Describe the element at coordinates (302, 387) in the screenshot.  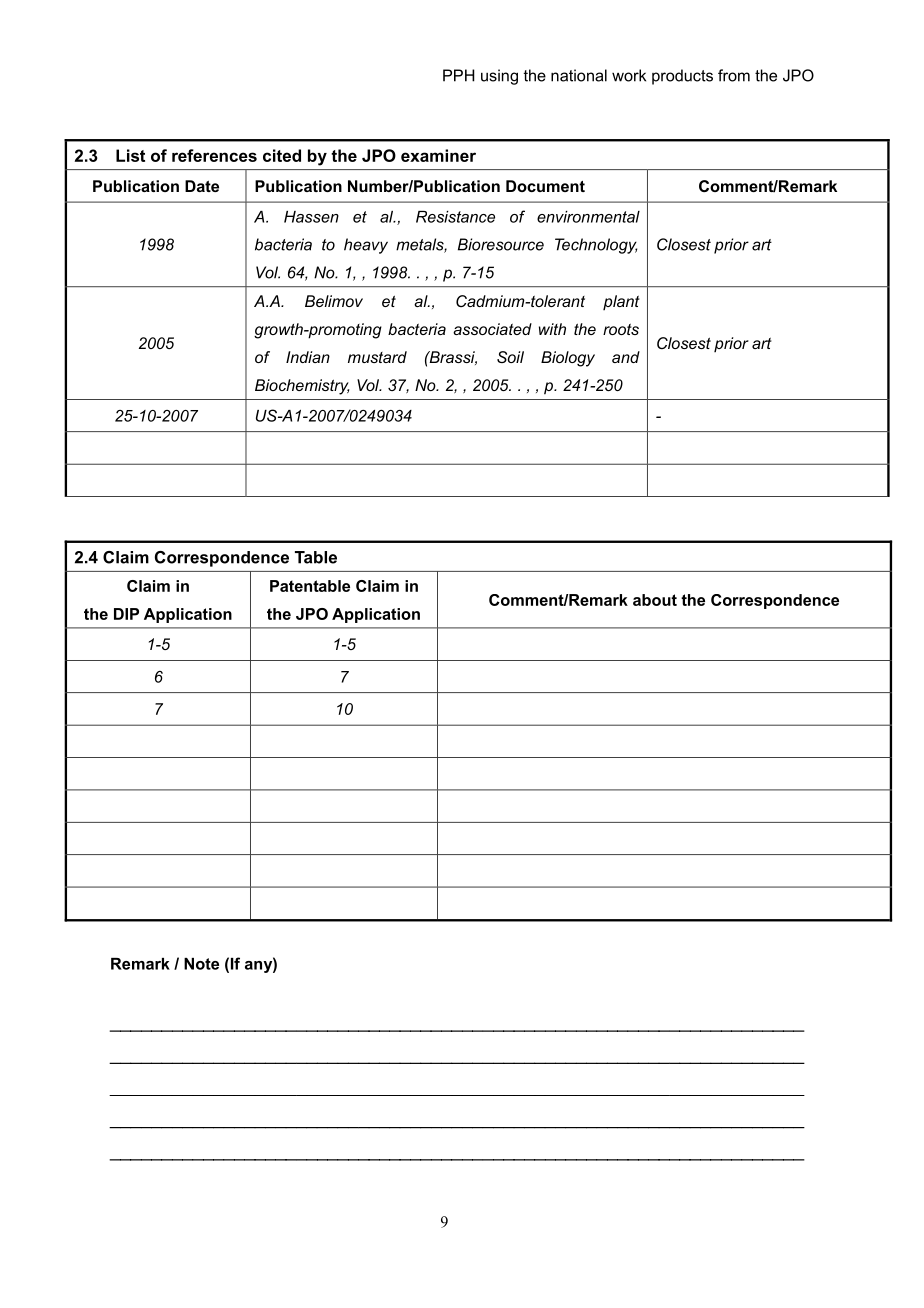
I see `Biochemistry` at that location.
